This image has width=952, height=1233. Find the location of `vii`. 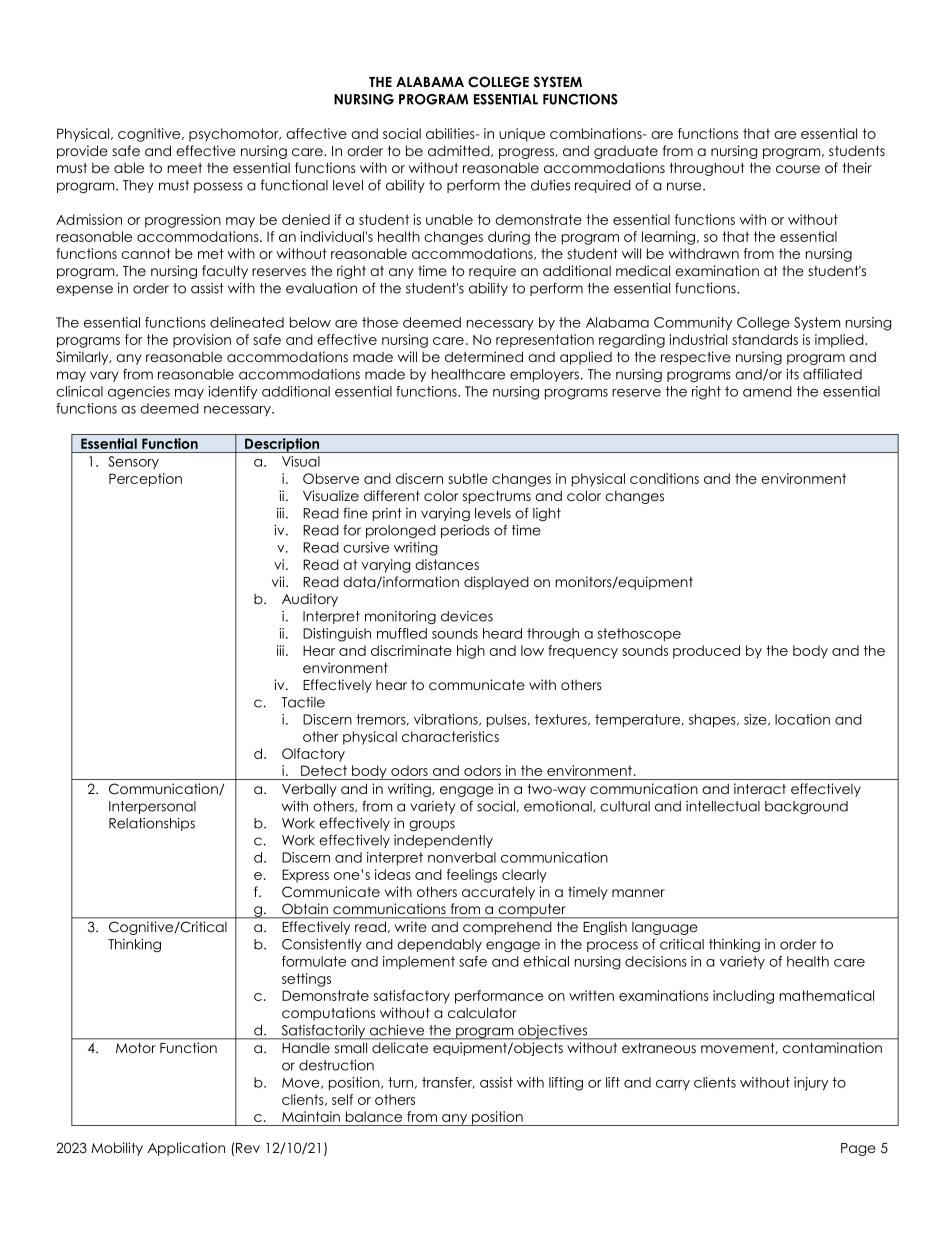

vii is located at coordinates (279, 581).
